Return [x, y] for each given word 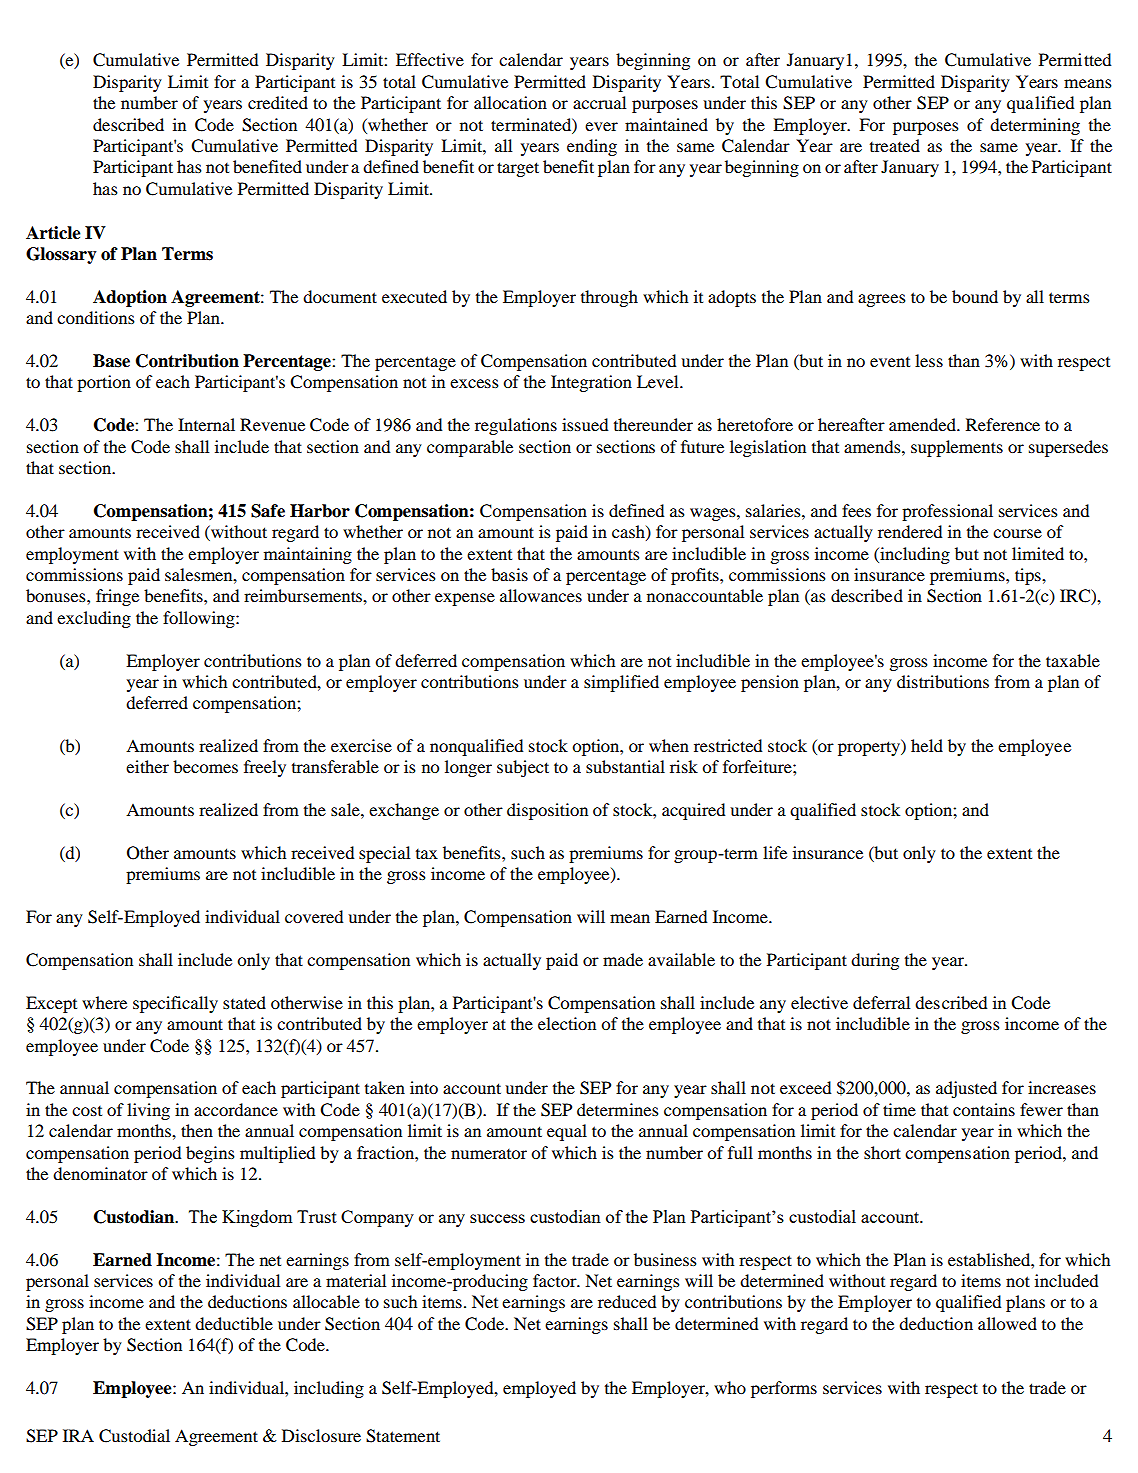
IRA [78, 1435]
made [623, 959]
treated [895, 145]
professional [947, 512]
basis [509, 574]
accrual [599, 102]
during [875, 961]
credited [278, 102]
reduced [627, 1301]
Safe [268, 511]
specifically [175, 1004]
